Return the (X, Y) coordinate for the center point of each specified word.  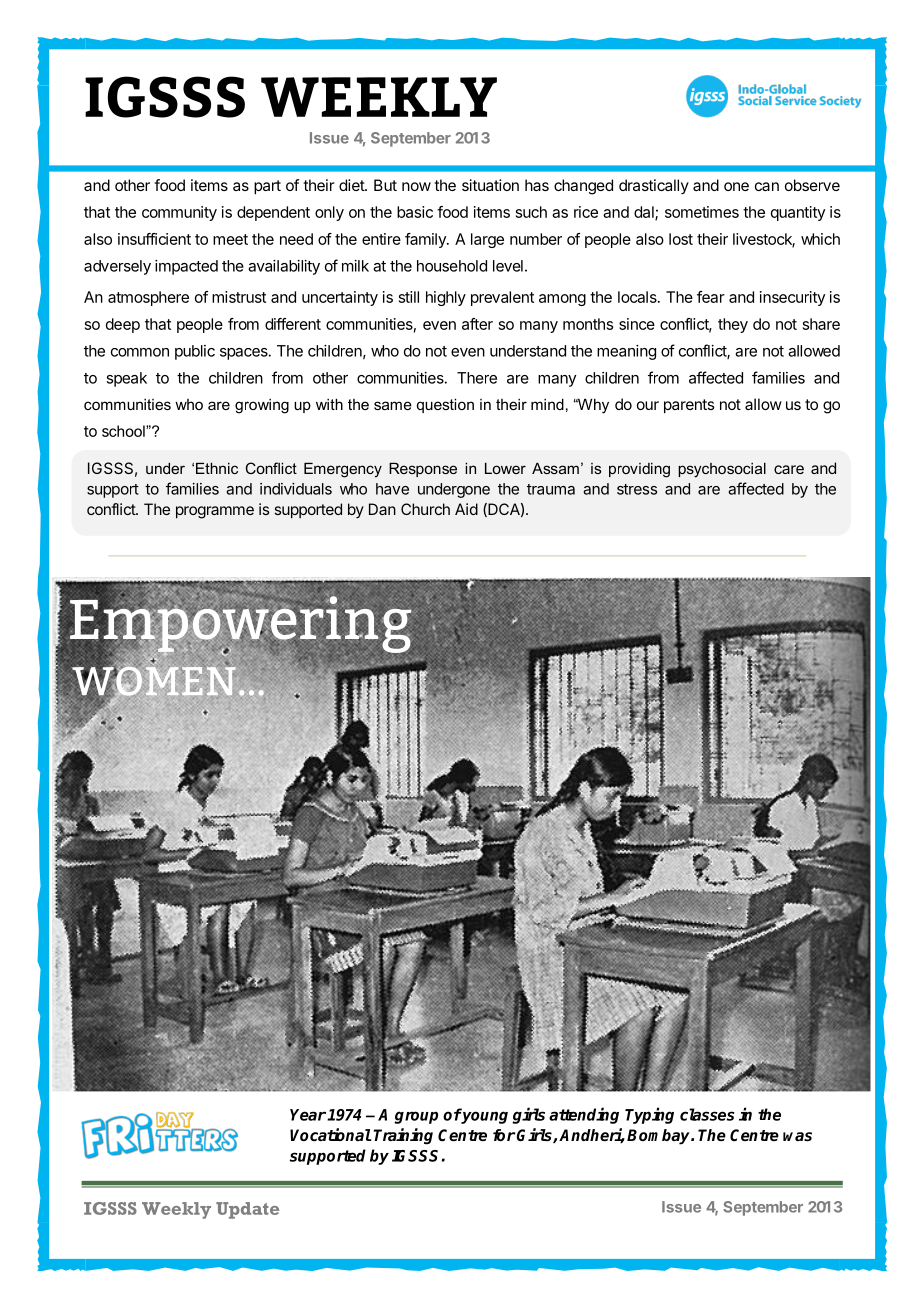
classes (707, 1114)
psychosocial (722, 470)
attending (584, 1115)
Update (247, 1210)
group (416, 1117)
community (179, 213)
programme (215, 512)
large (487, 240)
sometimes (702, 212)
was (797, 1137)
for (504, 1135)
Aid (466, 509)
